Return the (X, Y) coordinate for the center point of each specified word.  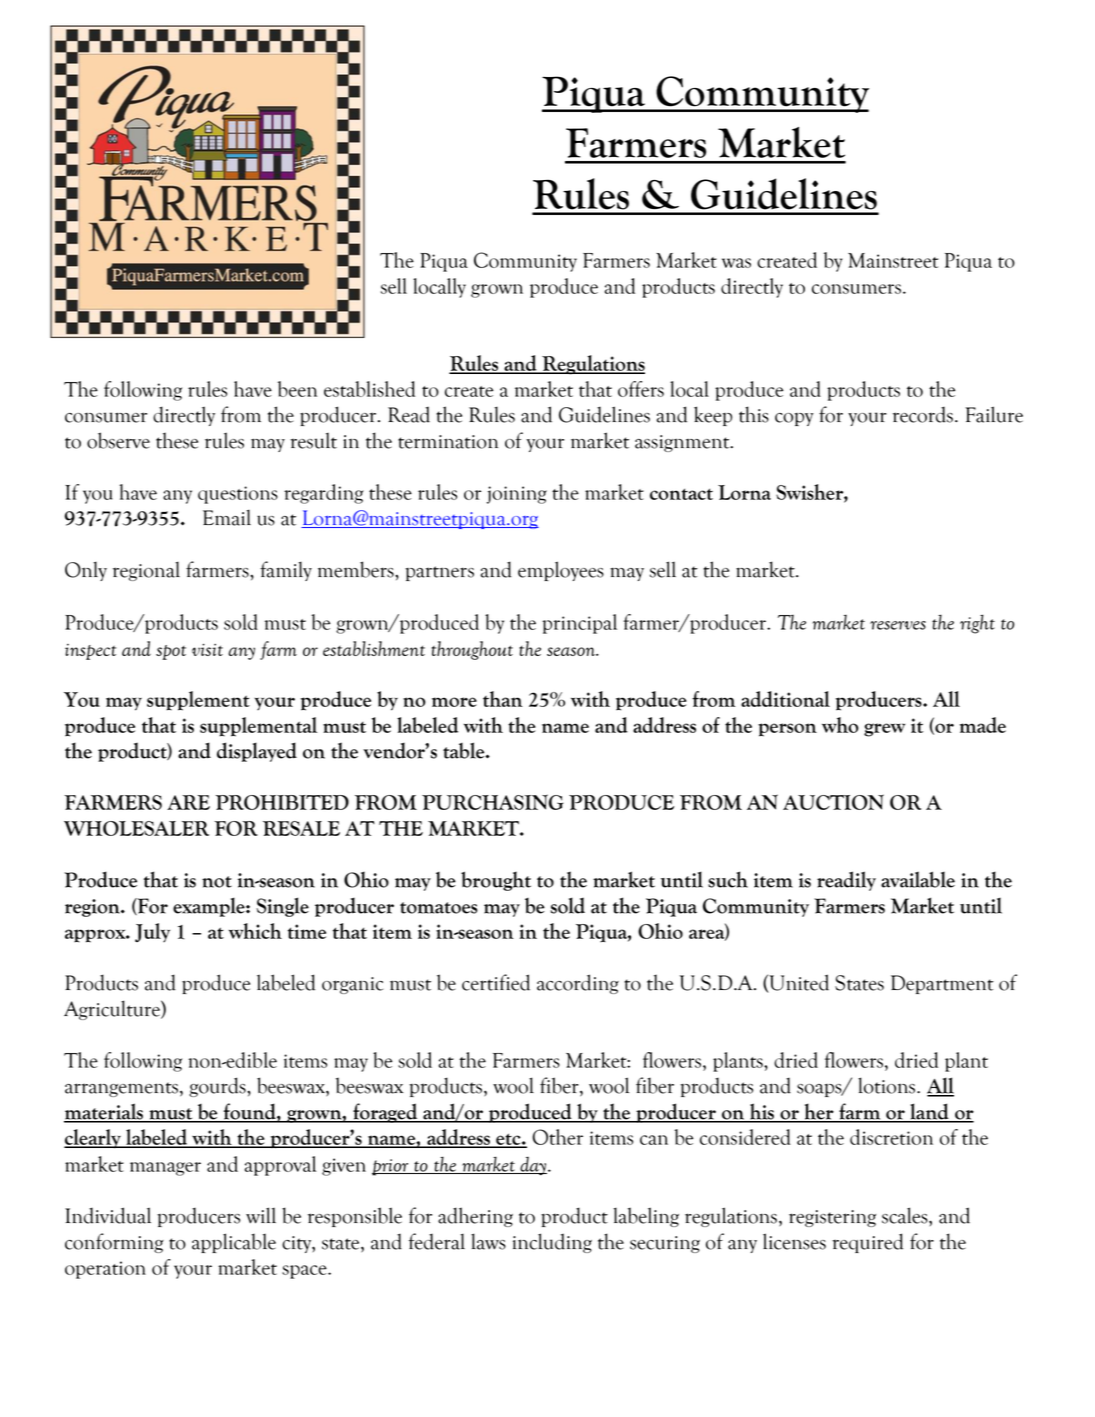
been (297, 389)
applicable (234, 1243)
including (552, 1243)
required (867, 1243)
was (736, 263)
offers (641, 389)
